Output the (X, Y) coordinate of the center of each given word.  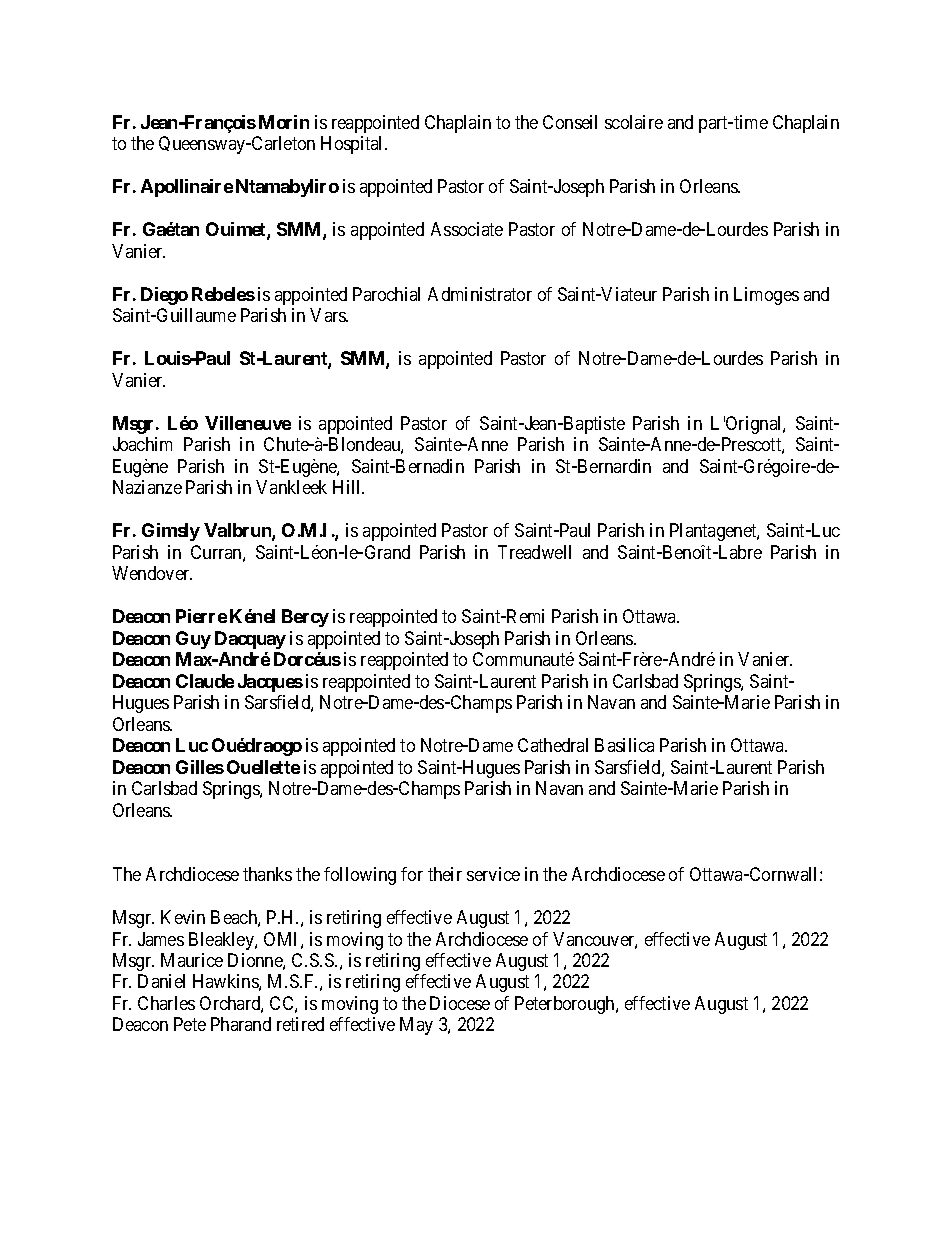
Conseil (570, 122)
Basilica (624, 745)
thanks (267, 874)
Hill (348, 487)
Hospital (353, 145)
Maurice (192, 960)
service (493, 874)
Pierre (201, 616)
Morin (284, 122)
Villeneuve (248, 423)
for (412, 874)
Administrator (480, 294)
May (416, 1026)
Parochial (386, 294)
